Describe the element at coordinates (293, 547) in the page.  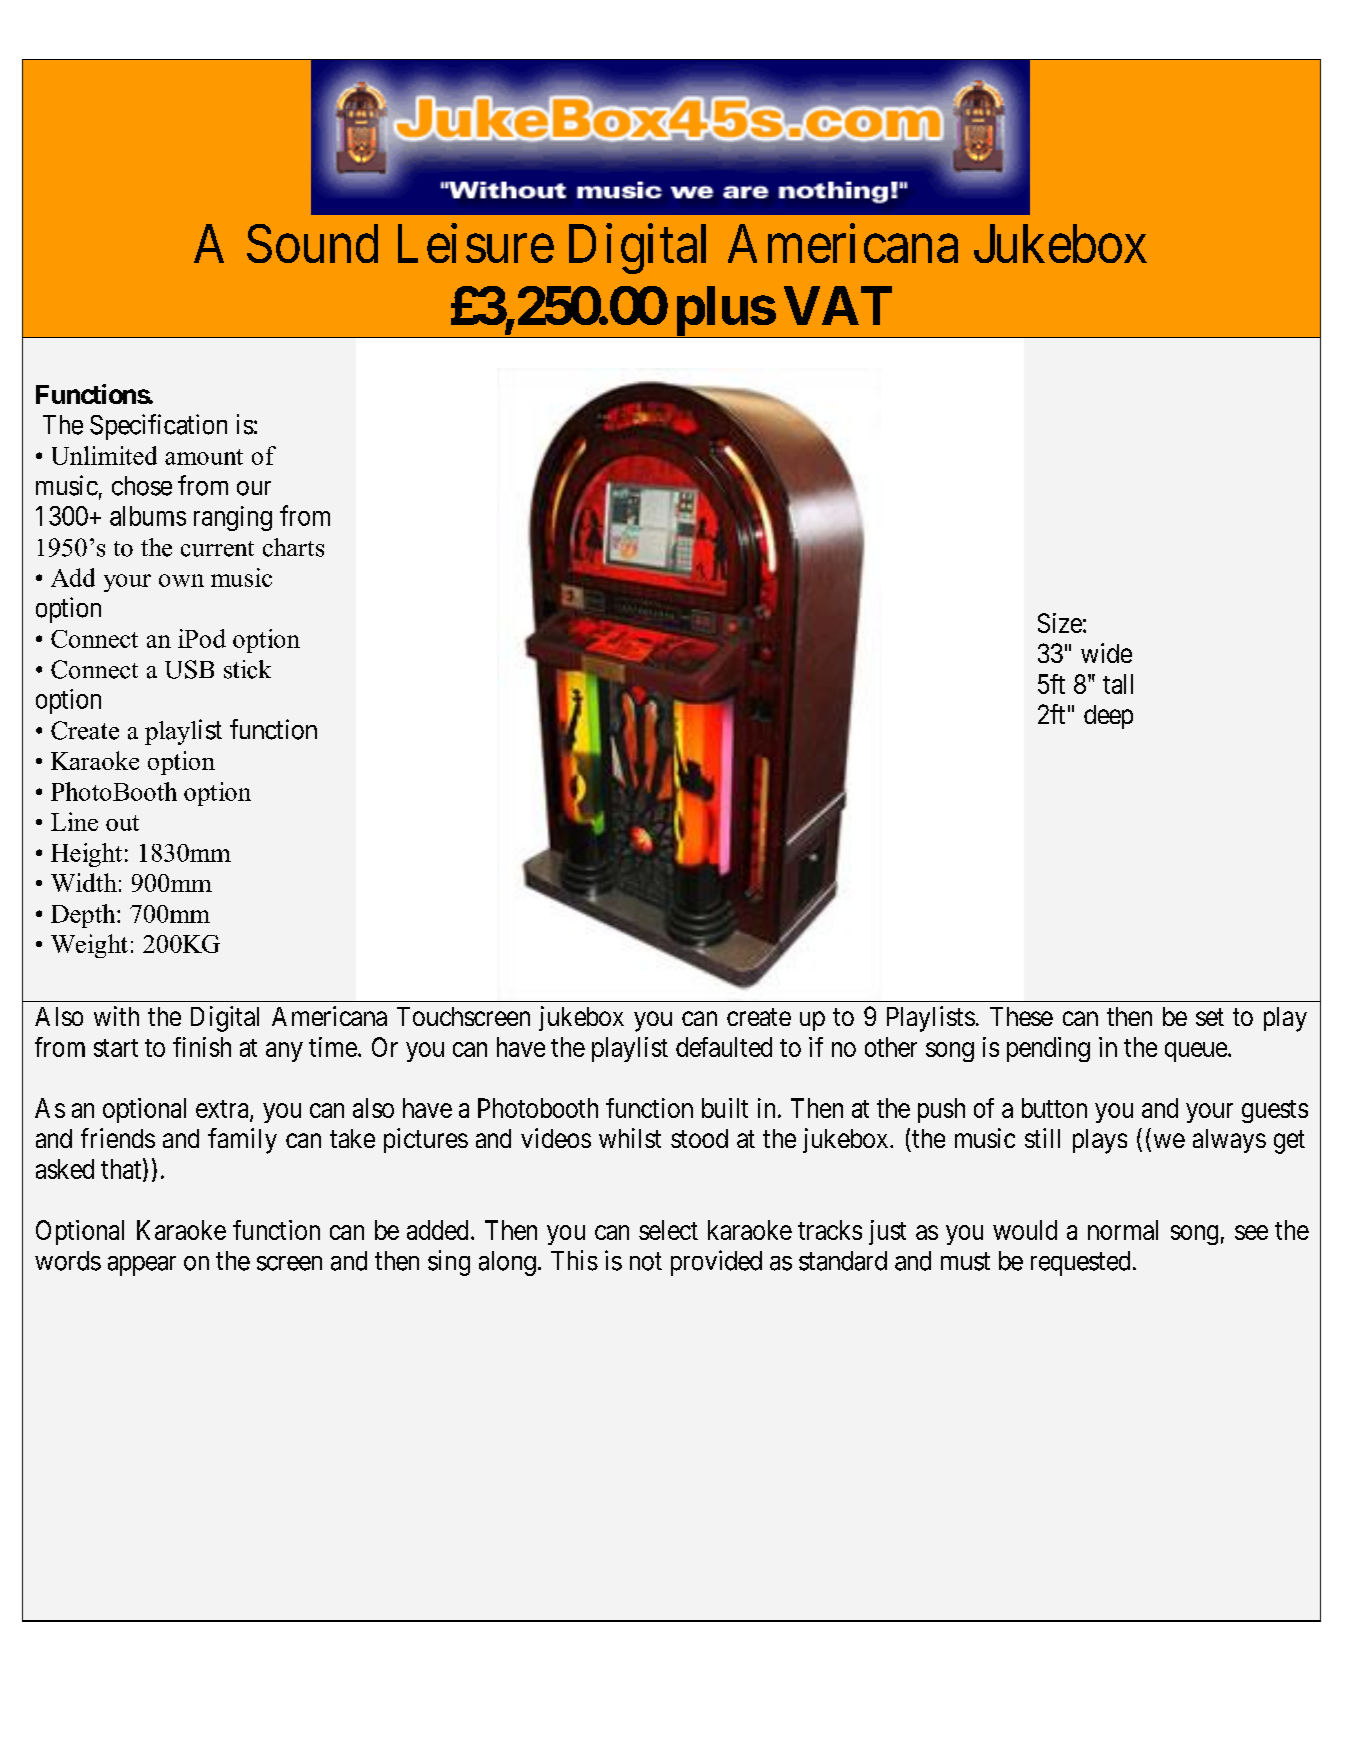
I see `charts` at that location.
